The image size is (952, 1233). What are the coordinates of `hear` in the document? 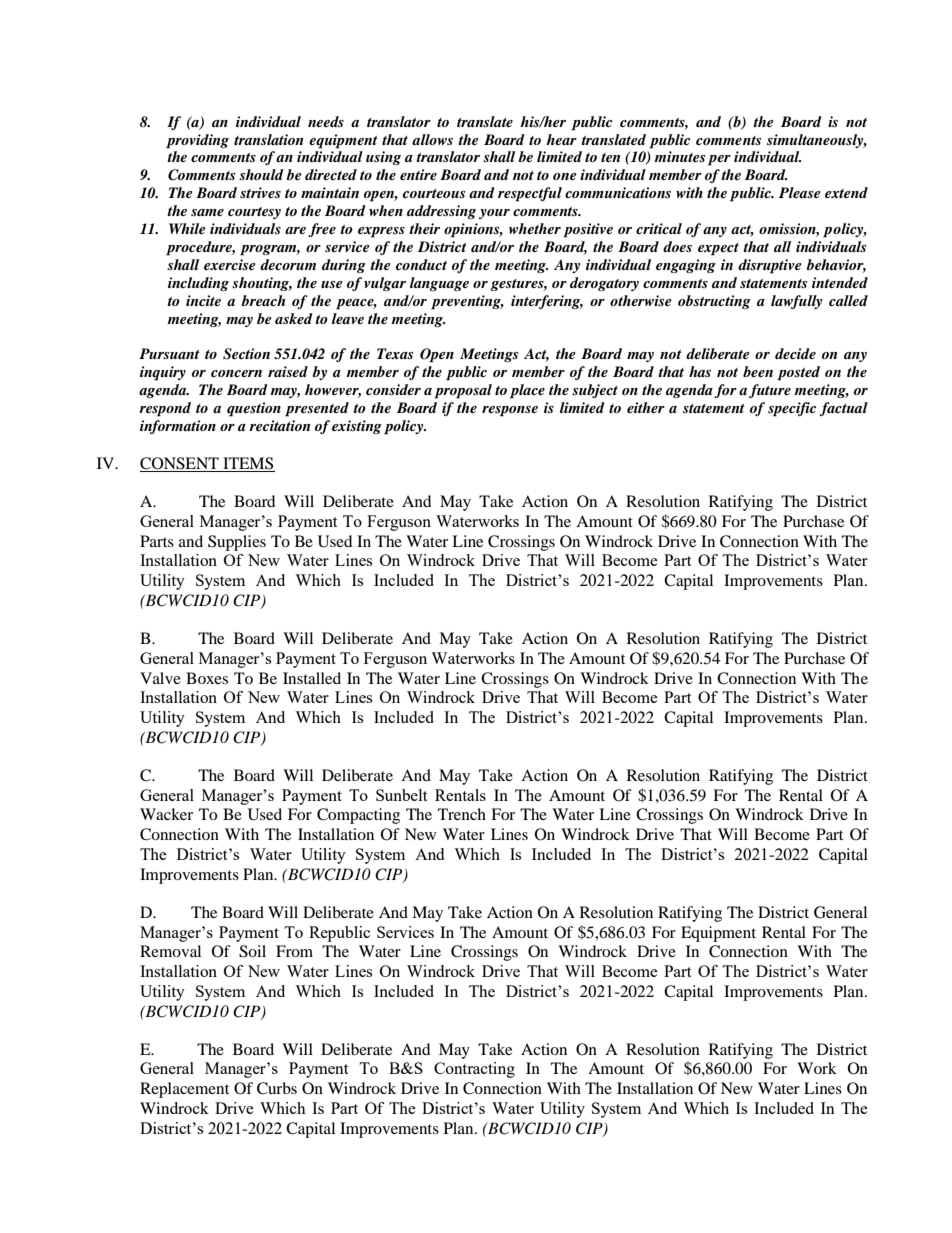 It's located at (561, 139).
